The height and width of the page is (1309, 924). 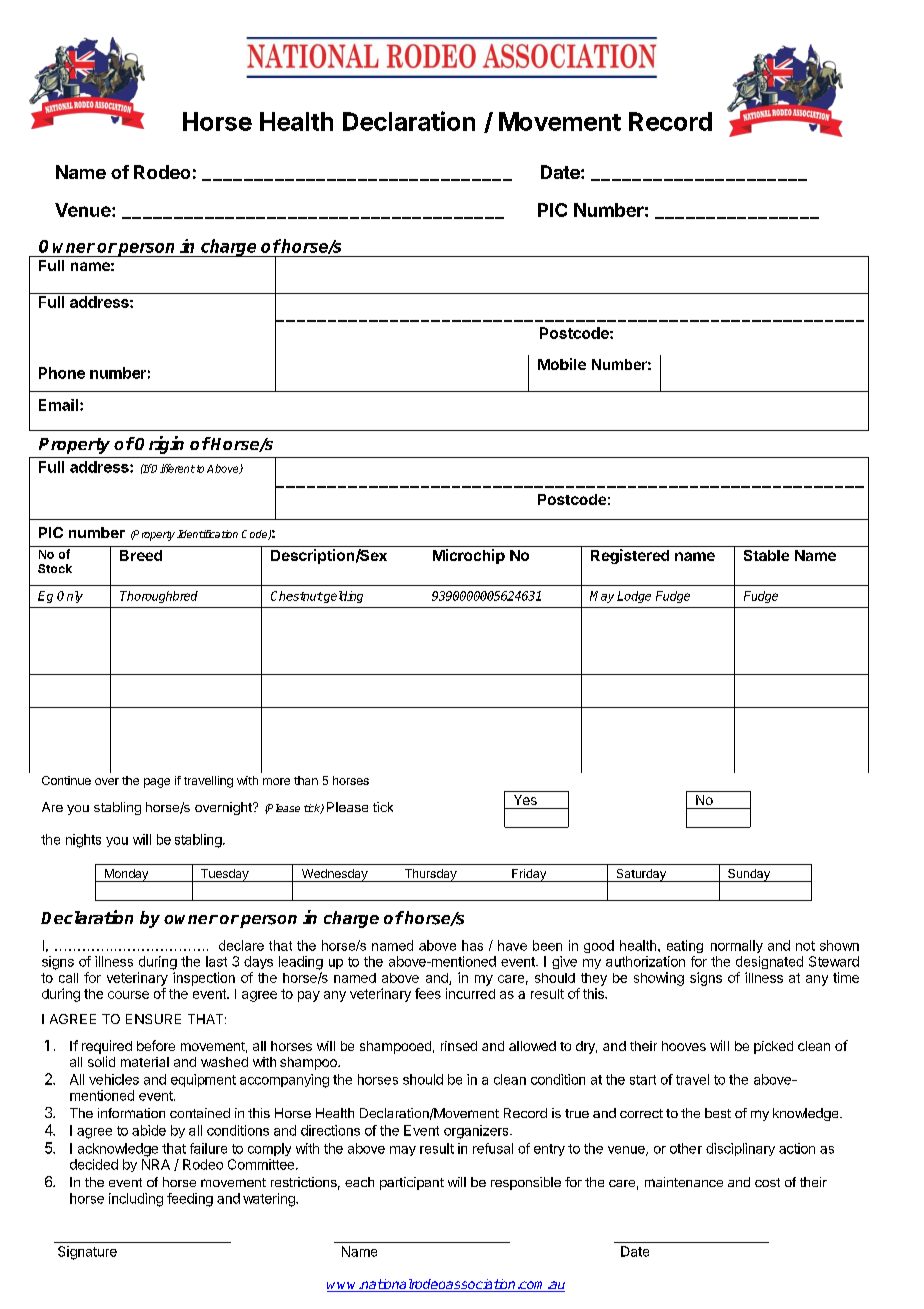 What do you see at coordinates (70, 597) in the page?
I see `Only` at bounding box center [70, 597].
